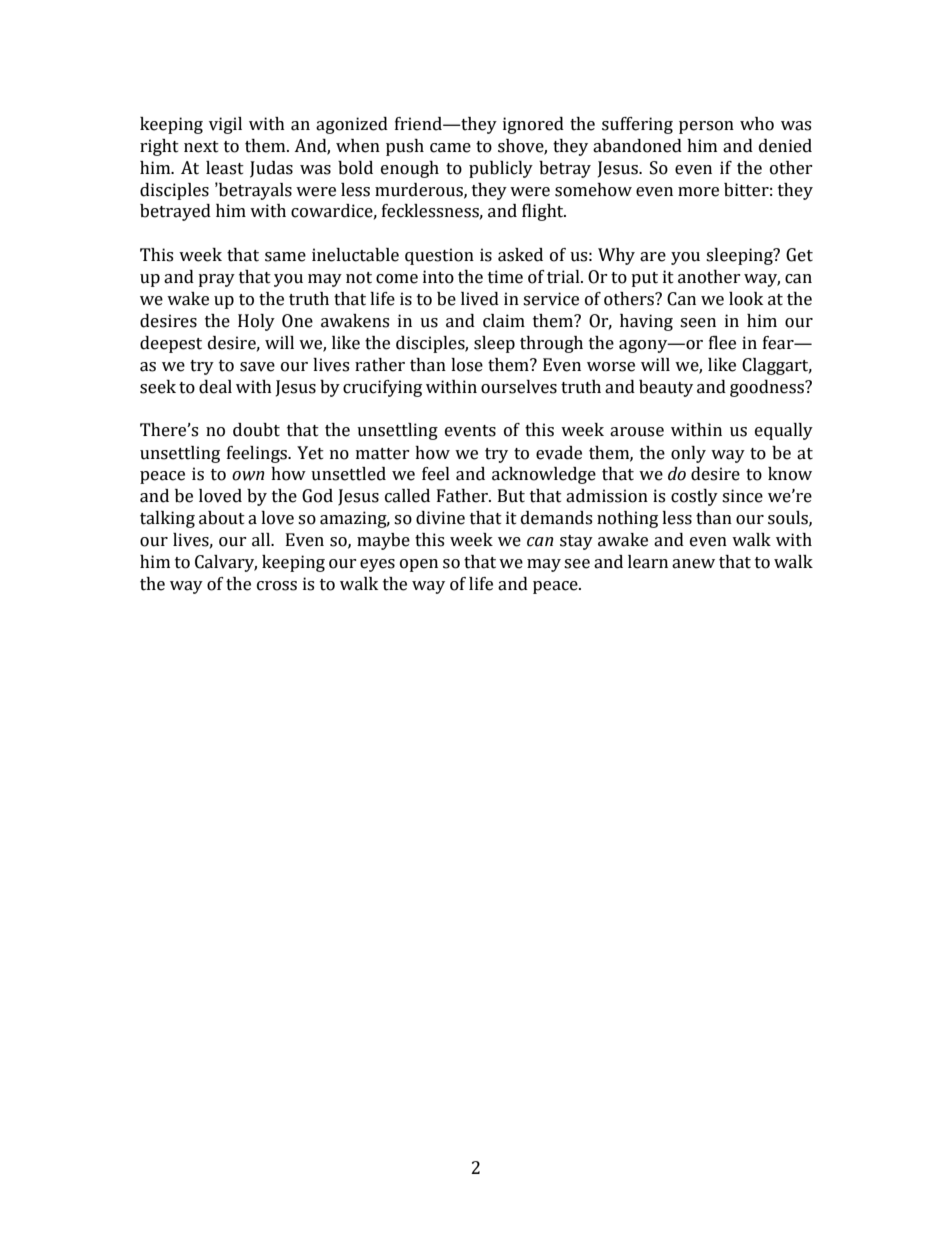 This screenshot has width=952, height=1233. Describe the element at coordinates (450, 148) in the screenshot. I see `came` at that location.
